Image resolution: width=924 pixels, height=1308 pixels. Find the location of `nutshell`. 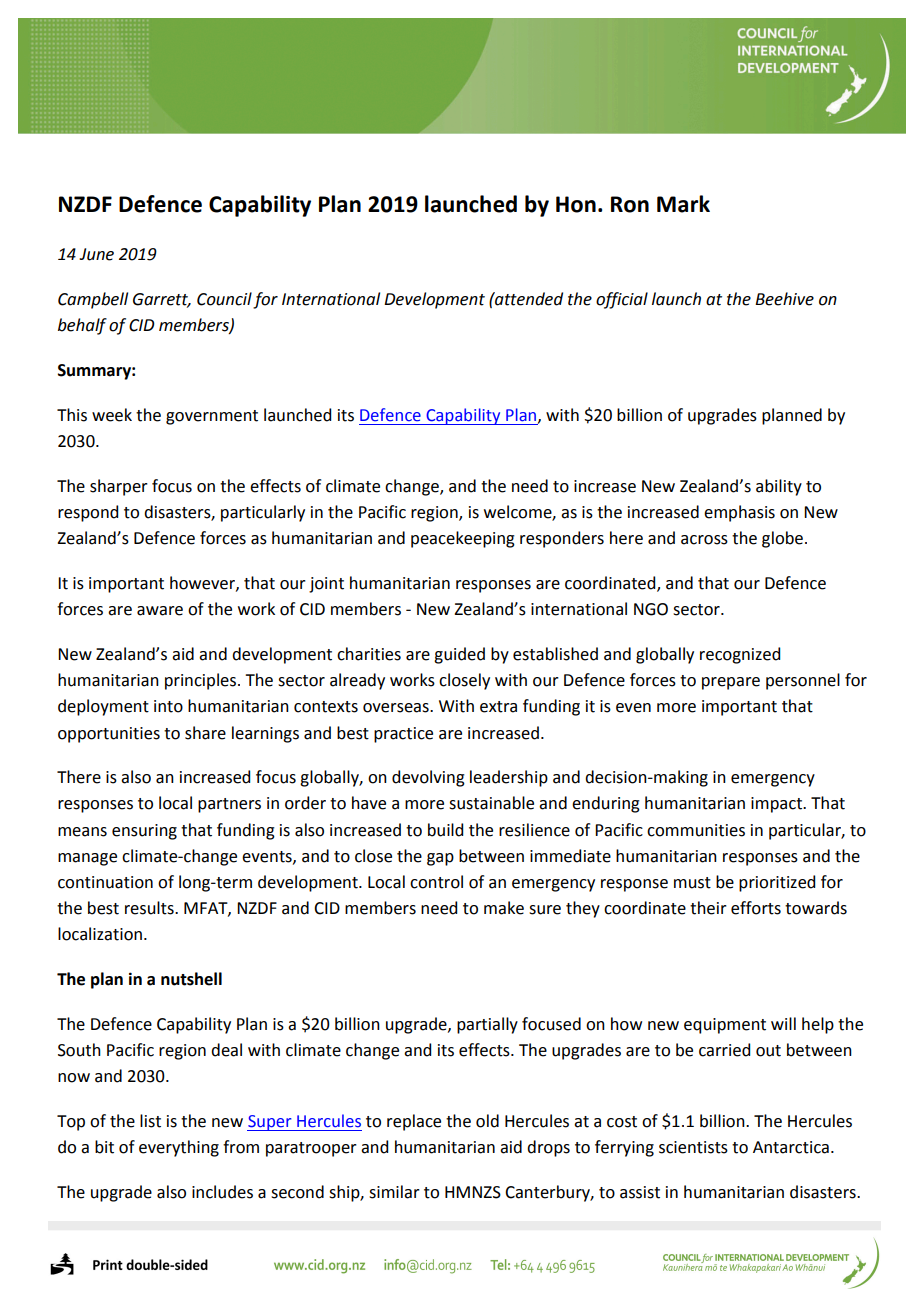

nutshell is located at coordinates (191, 979).
